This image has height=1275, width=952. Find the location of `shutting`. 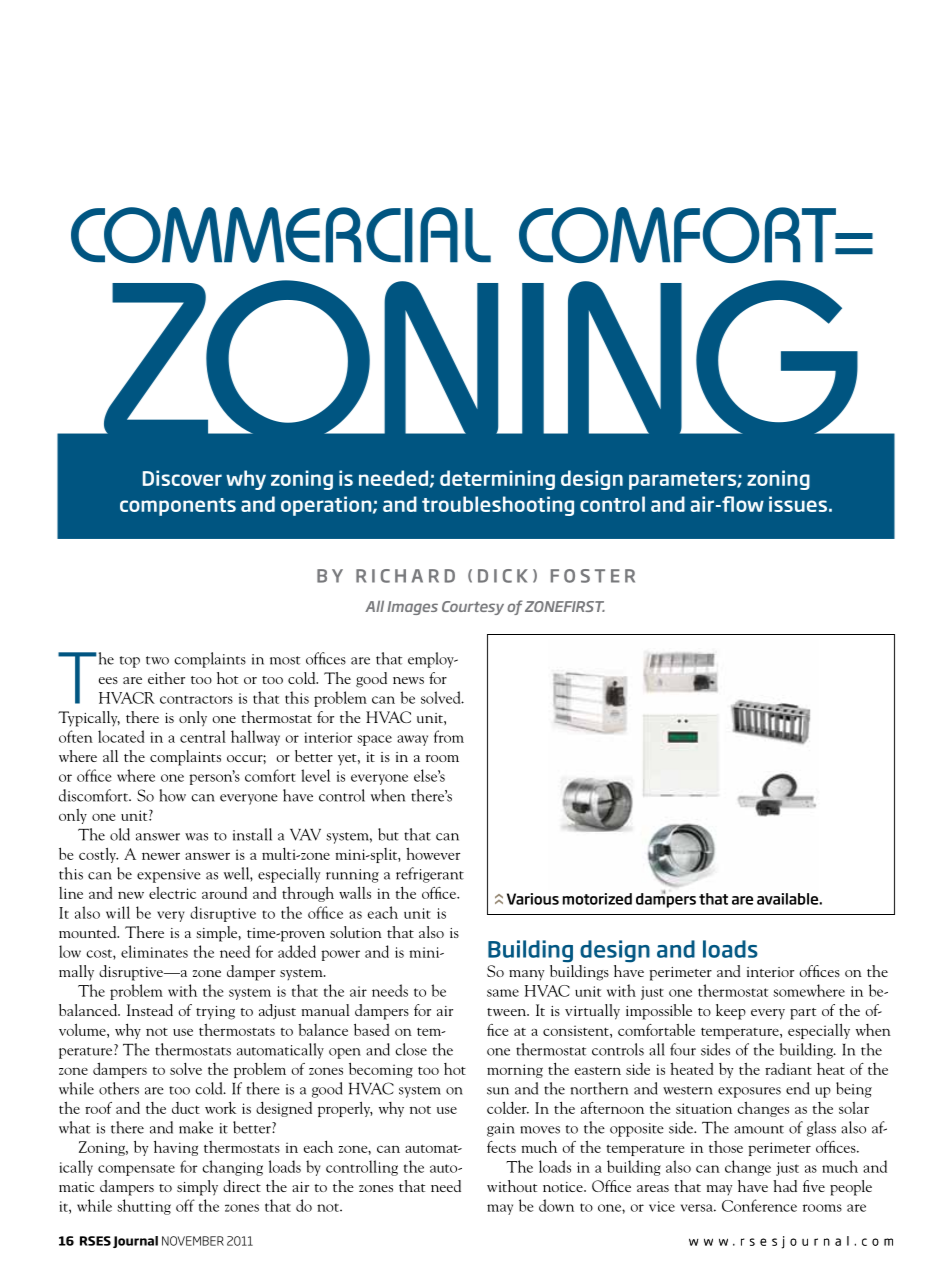

shutting is located at coordinates (144, 1207).
